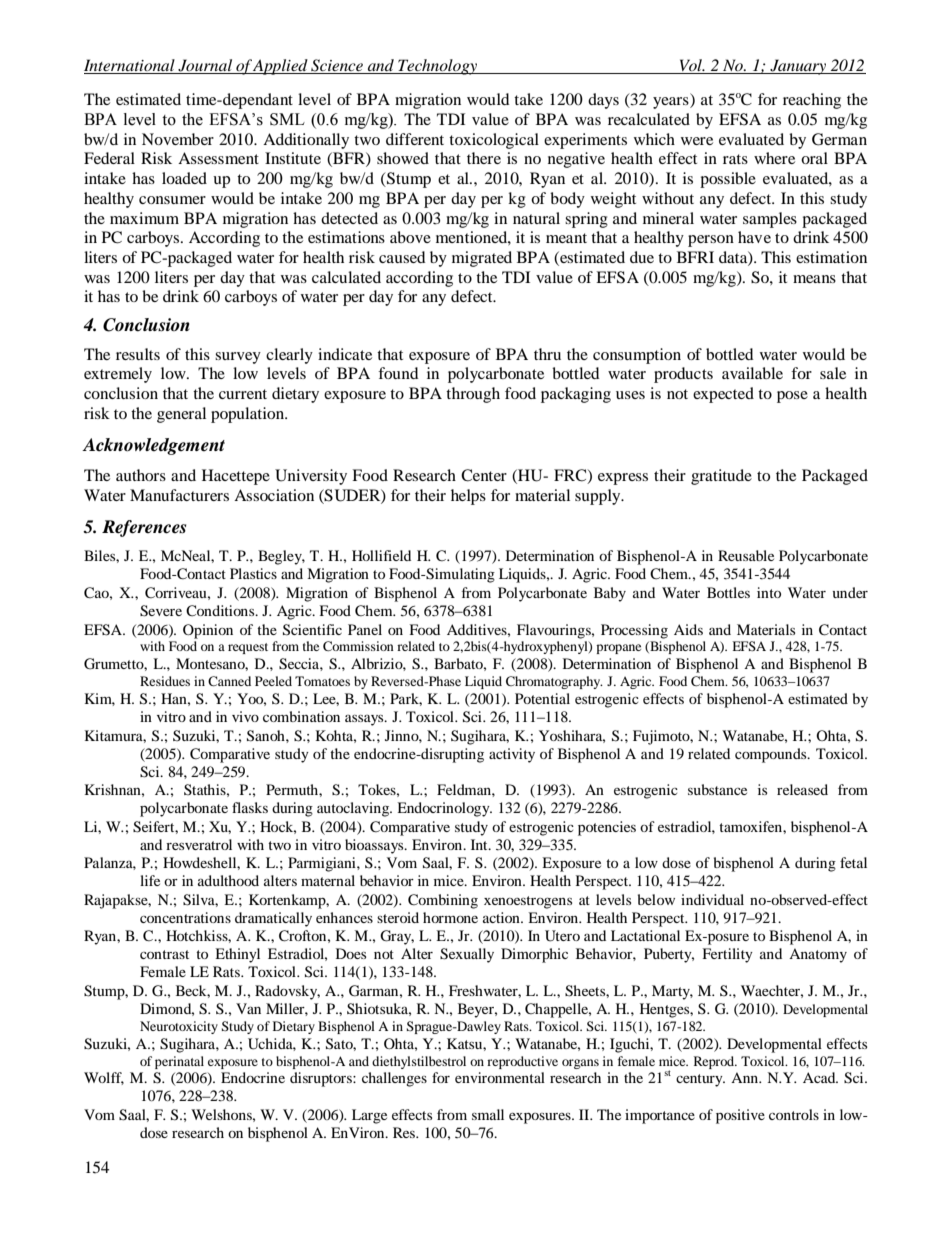  I want to click on small, so click(488, 1114).
